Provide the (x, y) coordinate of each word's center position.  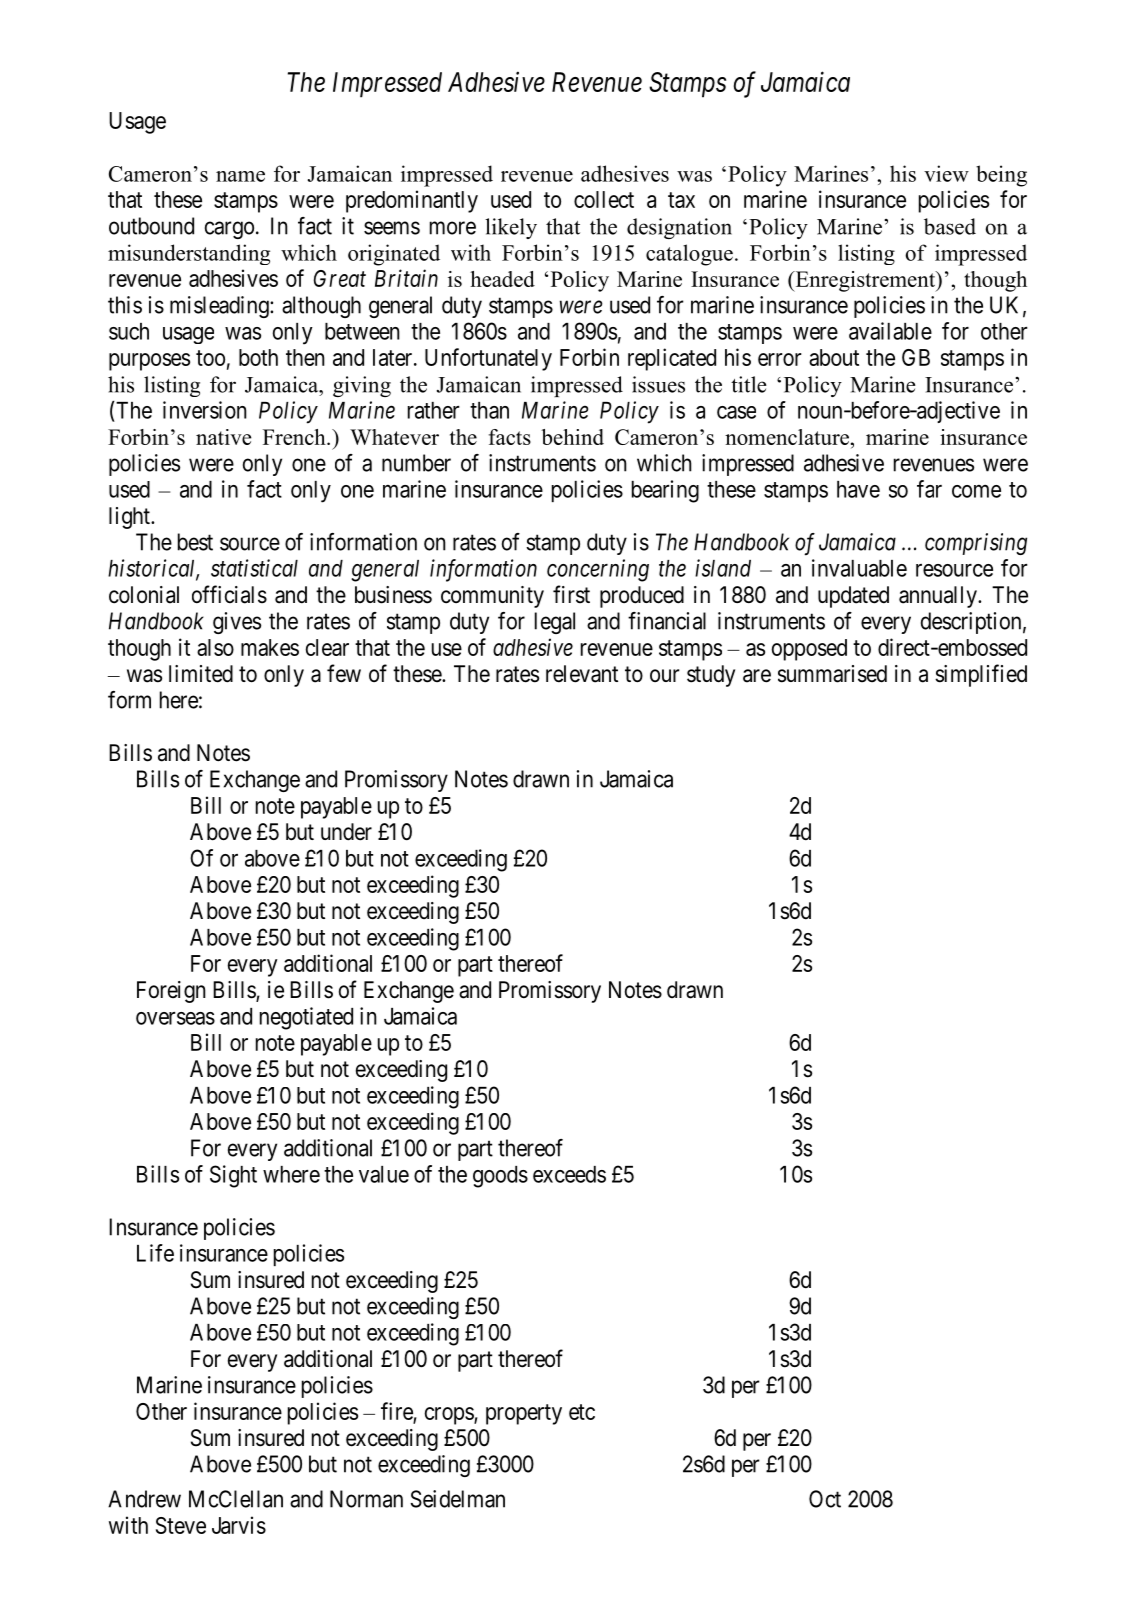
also (215, 647)
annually (939, 597)
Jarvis (239, 1525)
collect (604, 199)
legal (555, 623)
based (950, 226)
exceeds (569, 1174)
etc (582, 1412)
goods (500, 1177)
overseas (175, 1018)
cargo (229, 230)
